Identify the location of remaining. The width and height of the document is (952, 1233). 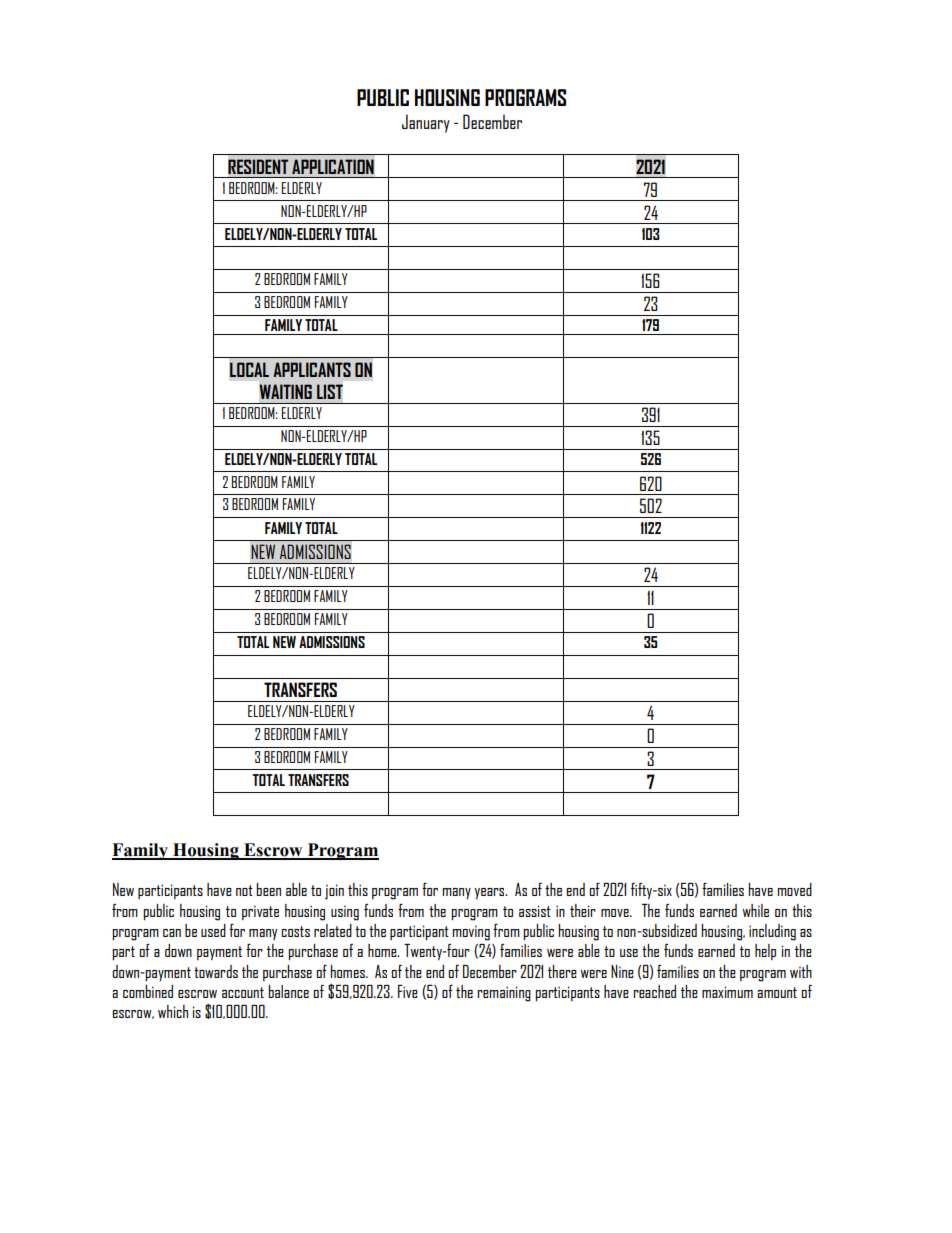
(504, 994).
